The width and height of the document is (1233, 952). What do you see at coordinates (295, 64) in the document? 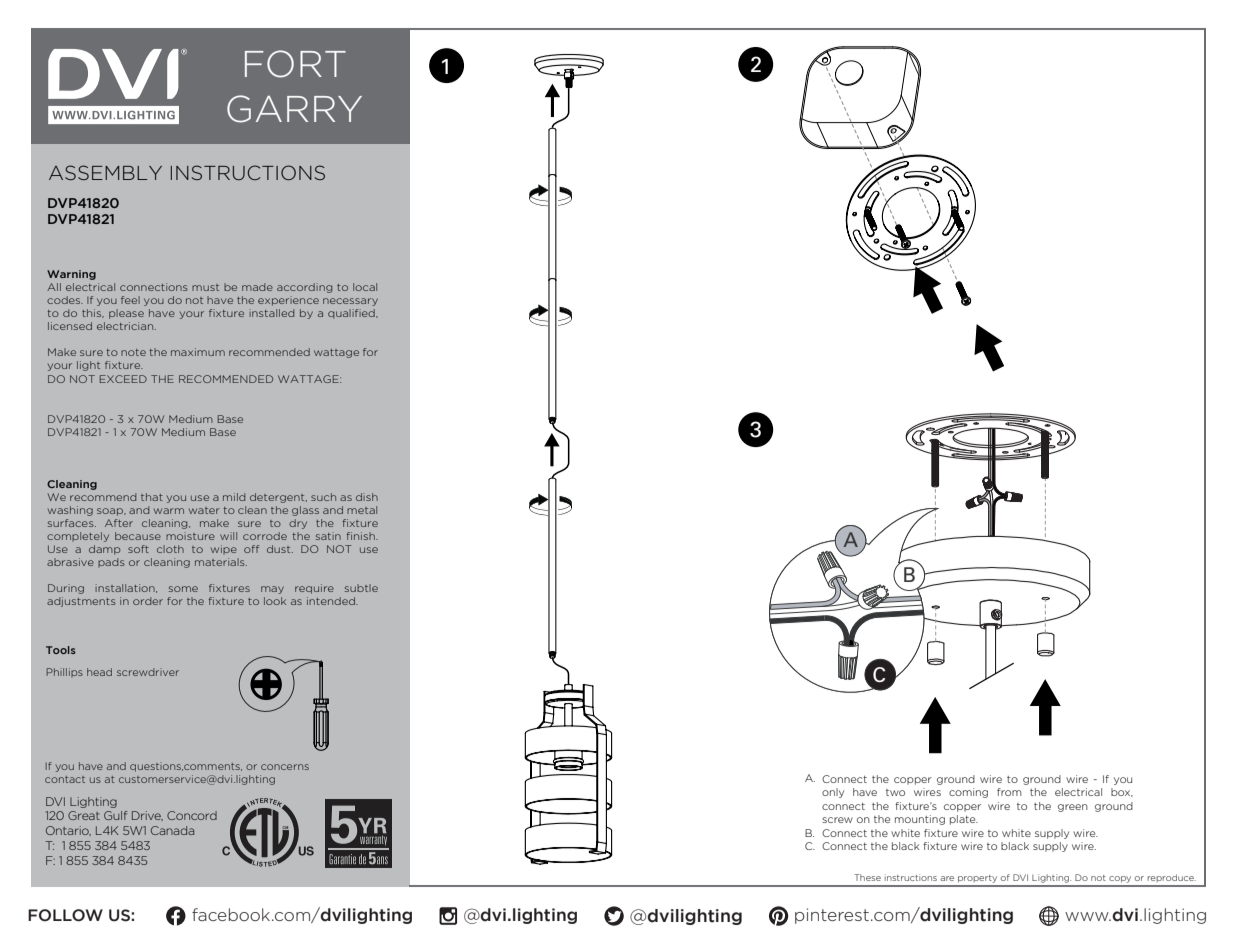
I see `FORT` at bounding box center [295, 64].
